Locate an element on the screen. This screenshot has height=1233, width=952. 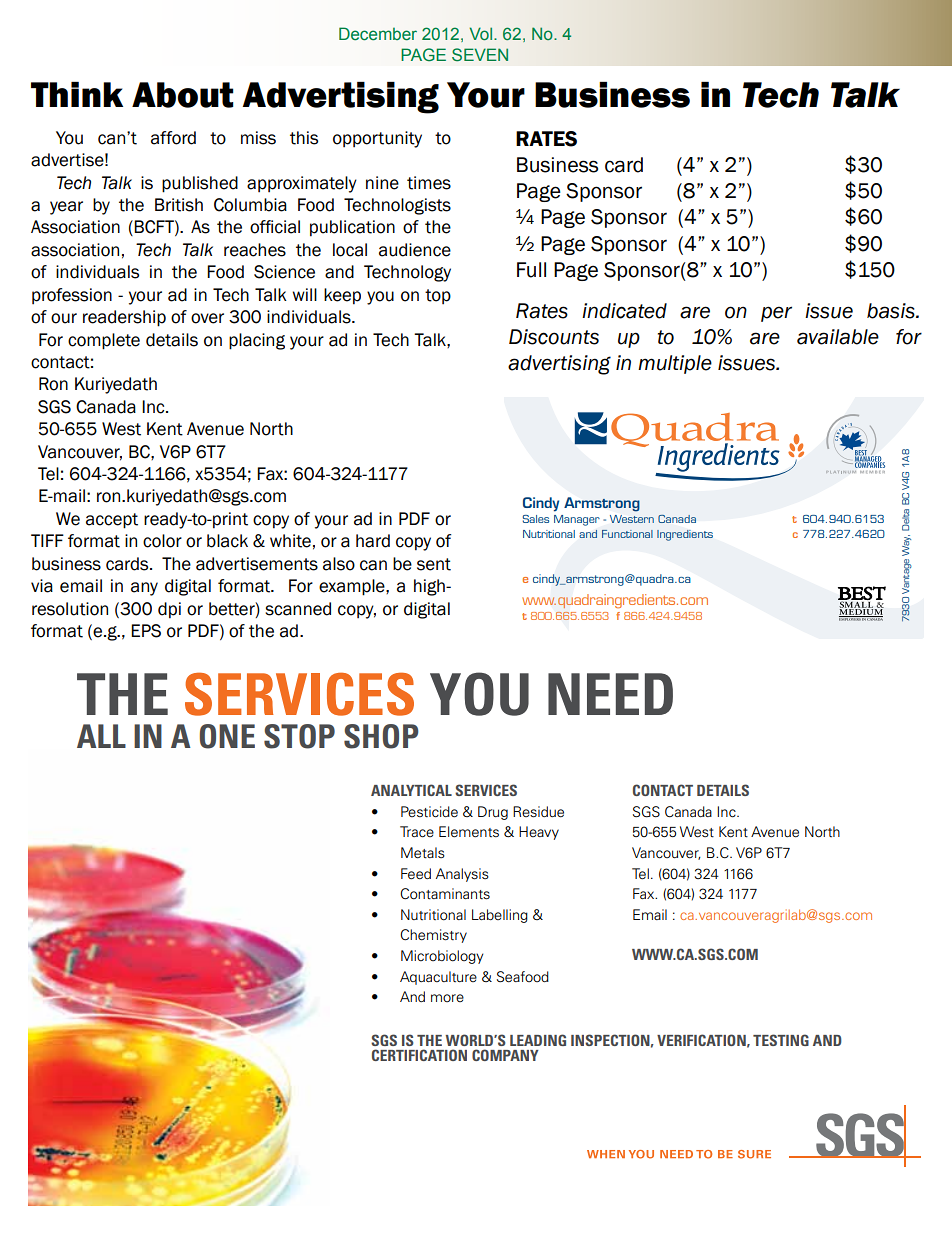
About is located at coordinates (183, 95).
